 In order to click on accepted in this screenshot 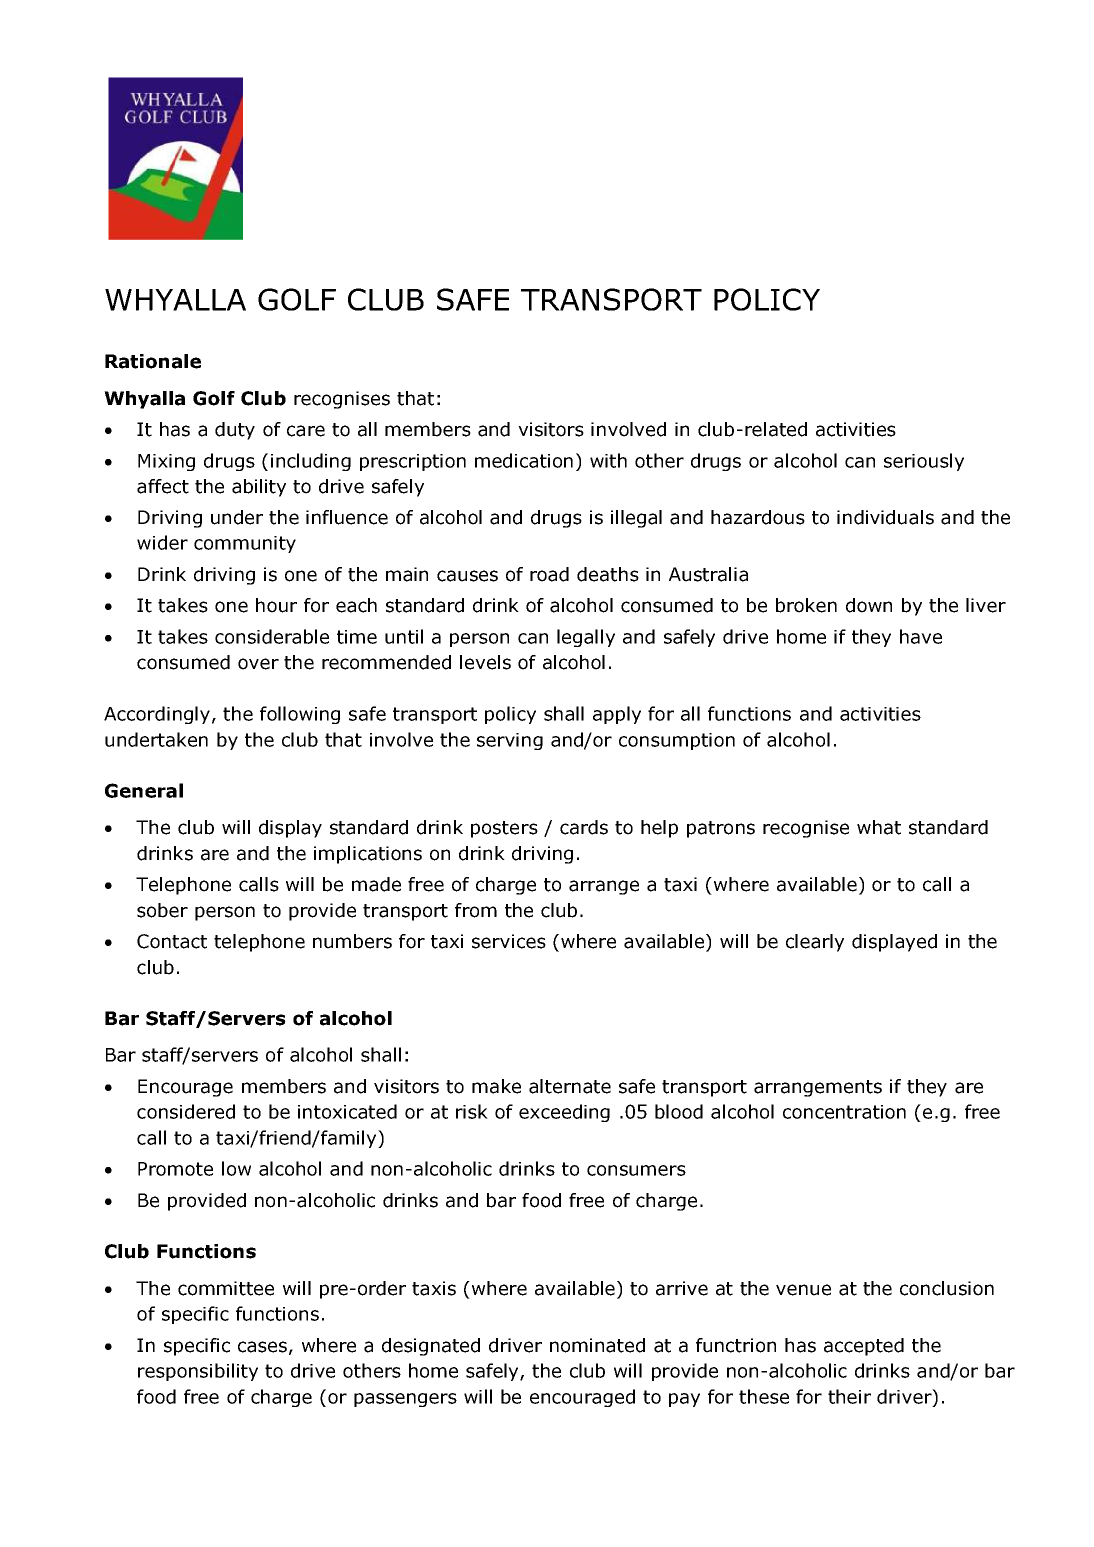, I will do `click(864, 1347)`.
